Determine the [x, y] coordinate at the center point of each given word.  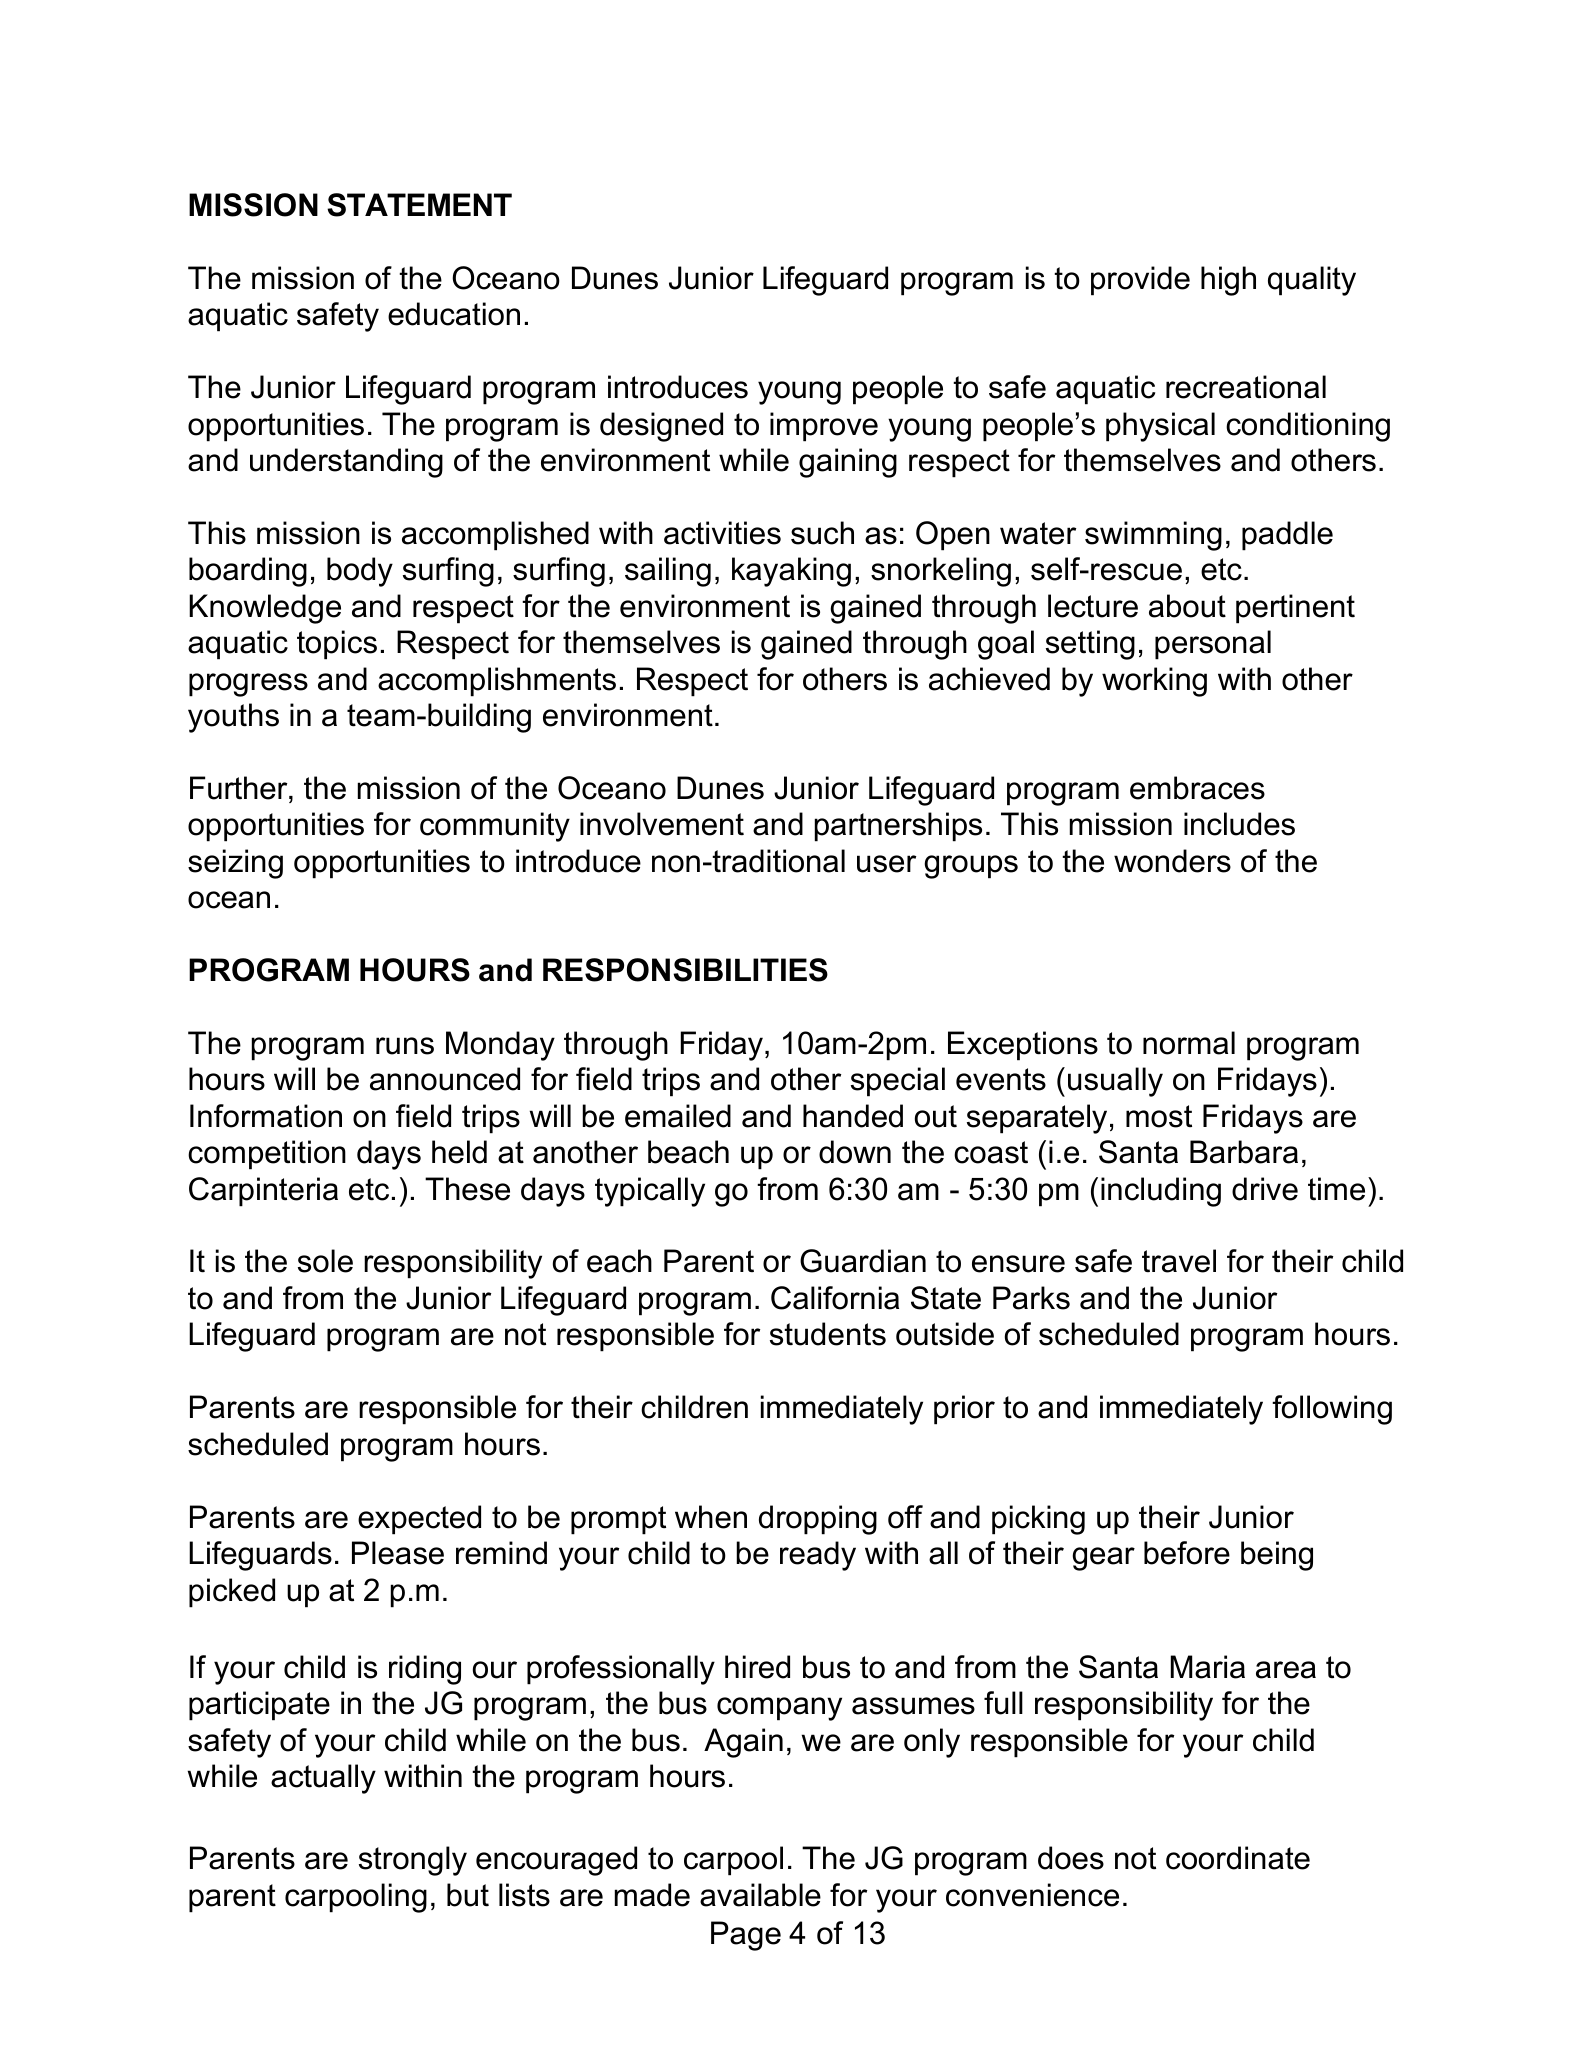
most [1159, 1116]
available [760, 1895]
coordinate [1238, 1858]
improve [824, 427]
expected [419, 1520]
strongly [413, 1861]
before [1187, 1553]
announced [445, 1079]
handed [853, 1116]
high [1228, 281]
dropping [818, 1520]
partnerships [898, 827]
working [1154, 682]
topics [337, 645]
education [454, 314]
